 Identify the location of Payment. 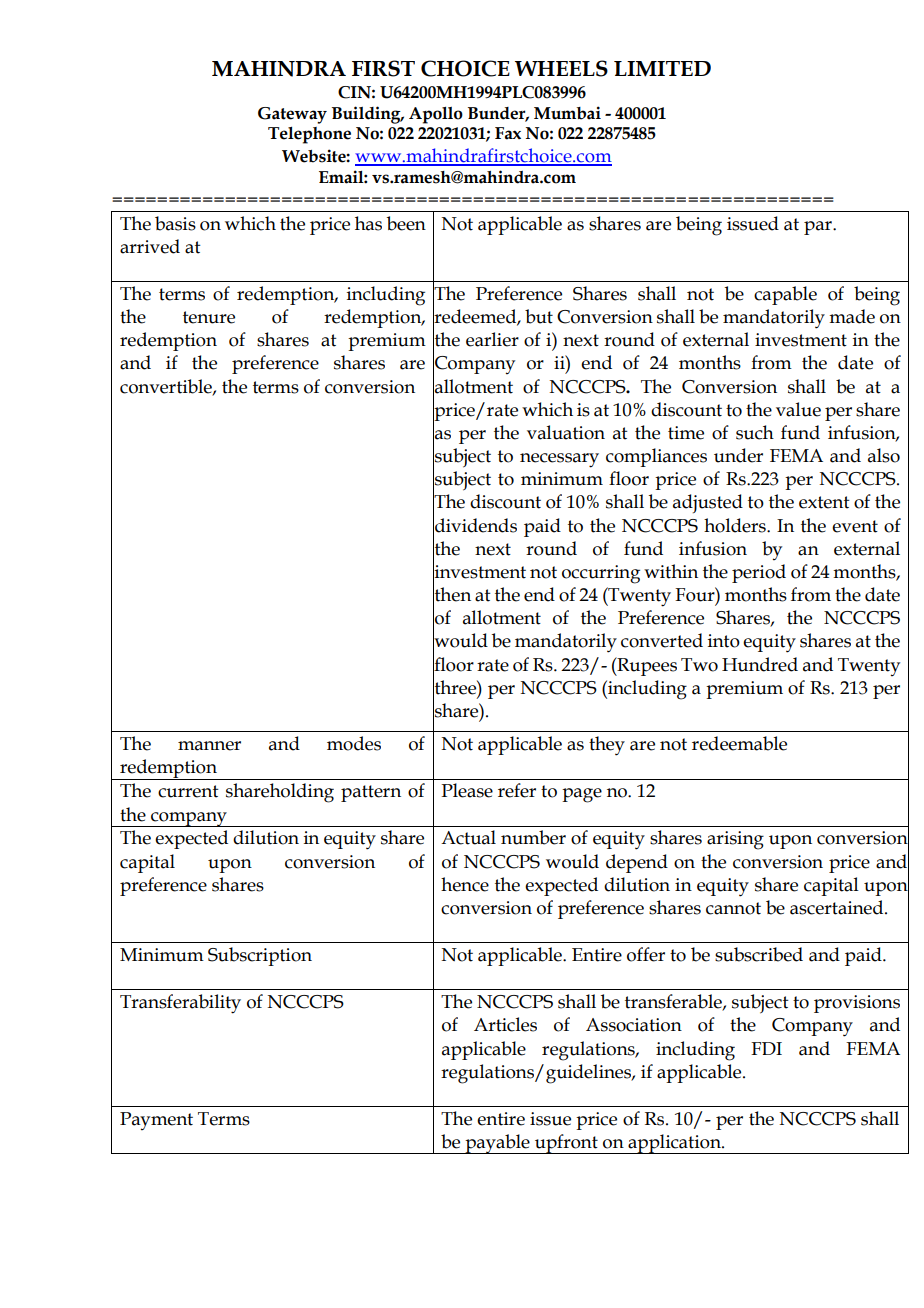
(156, 1121).
